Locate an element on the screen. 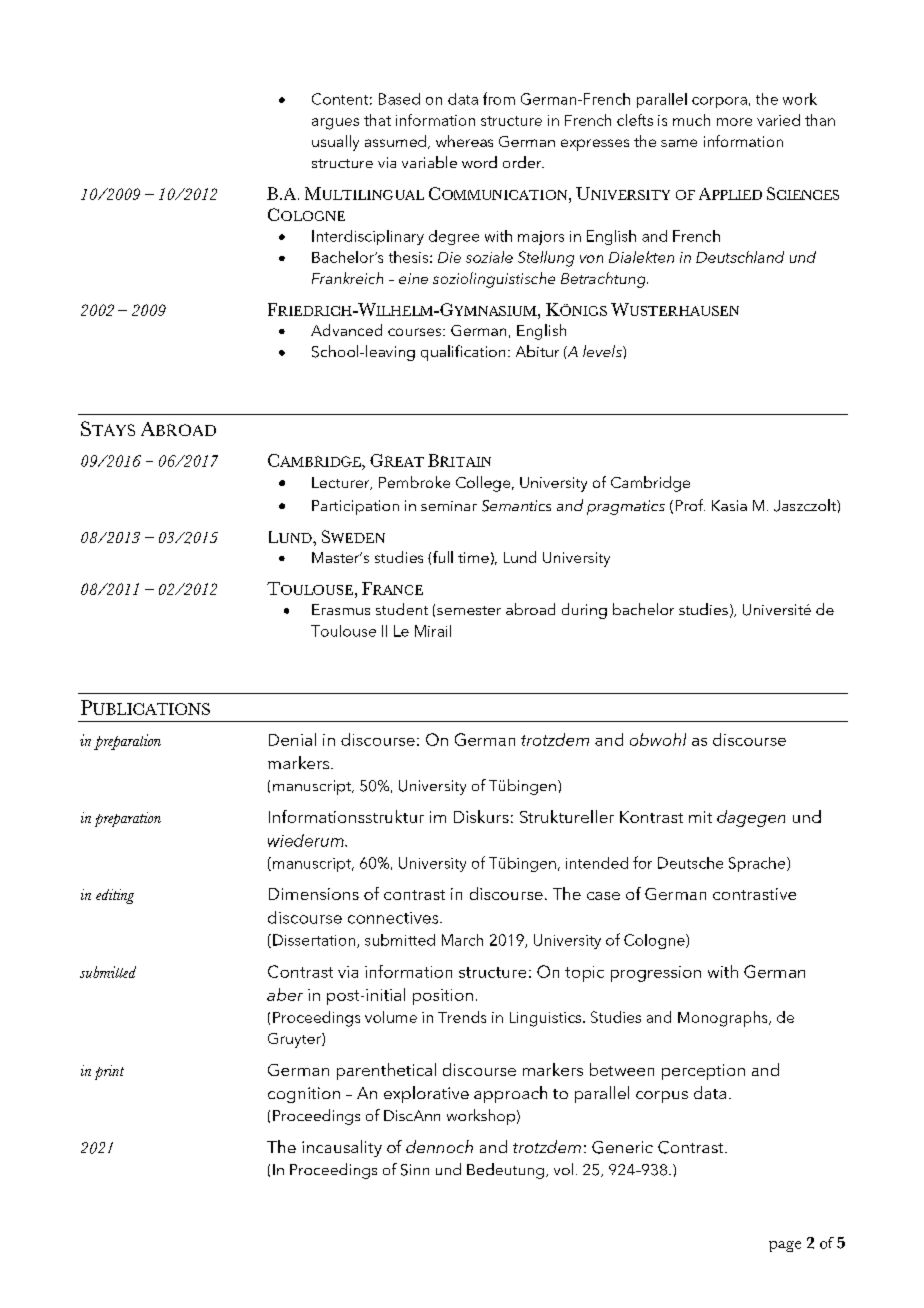  Erasmus is located at coordinates (341, 609).
